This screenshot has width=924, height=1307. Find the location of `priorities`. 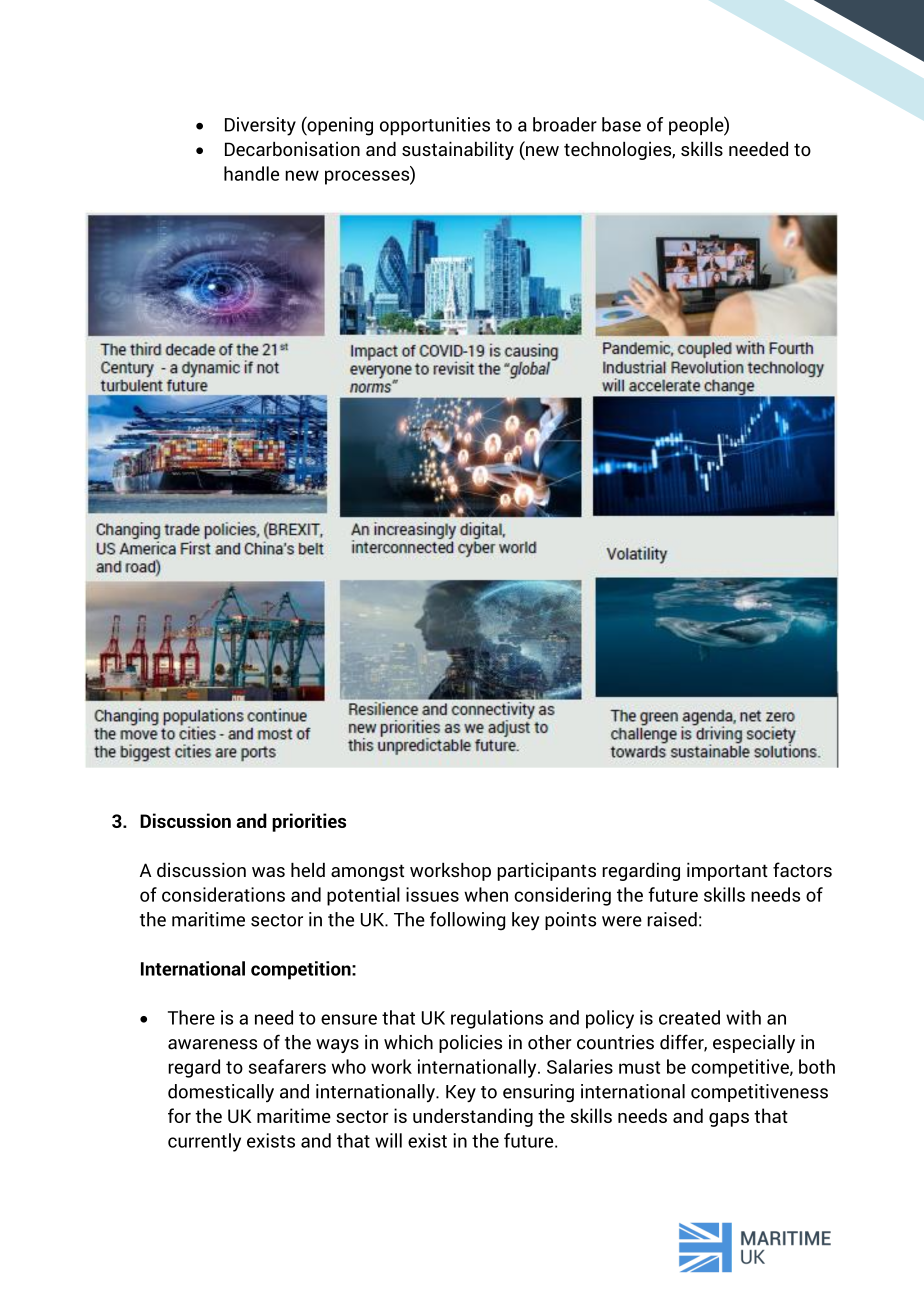

priorities is located at coordinates (309, 822).
